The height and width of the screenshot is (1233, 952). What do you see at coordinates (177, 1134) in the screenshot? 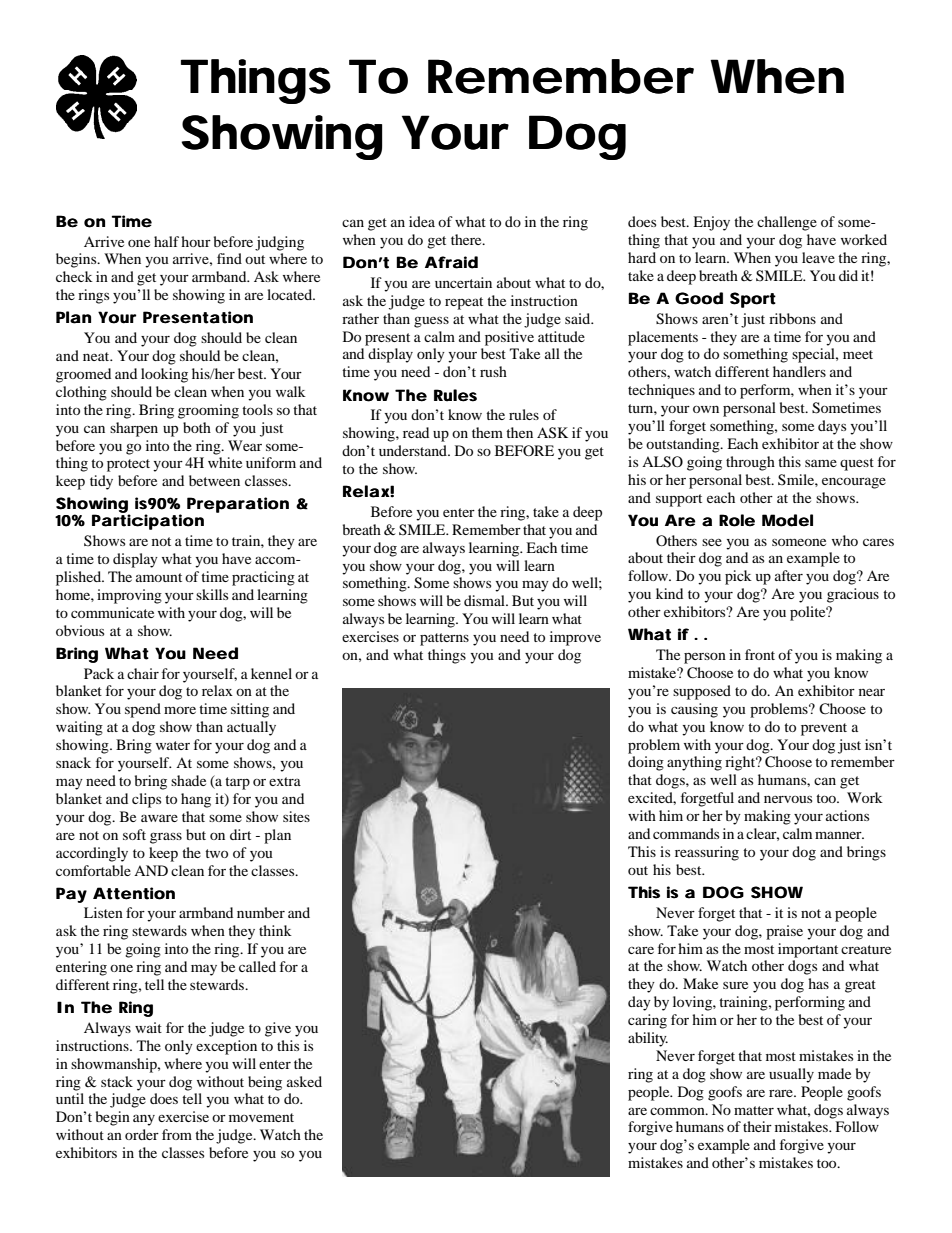
I see `from` at bounding box center [177, 1134].
